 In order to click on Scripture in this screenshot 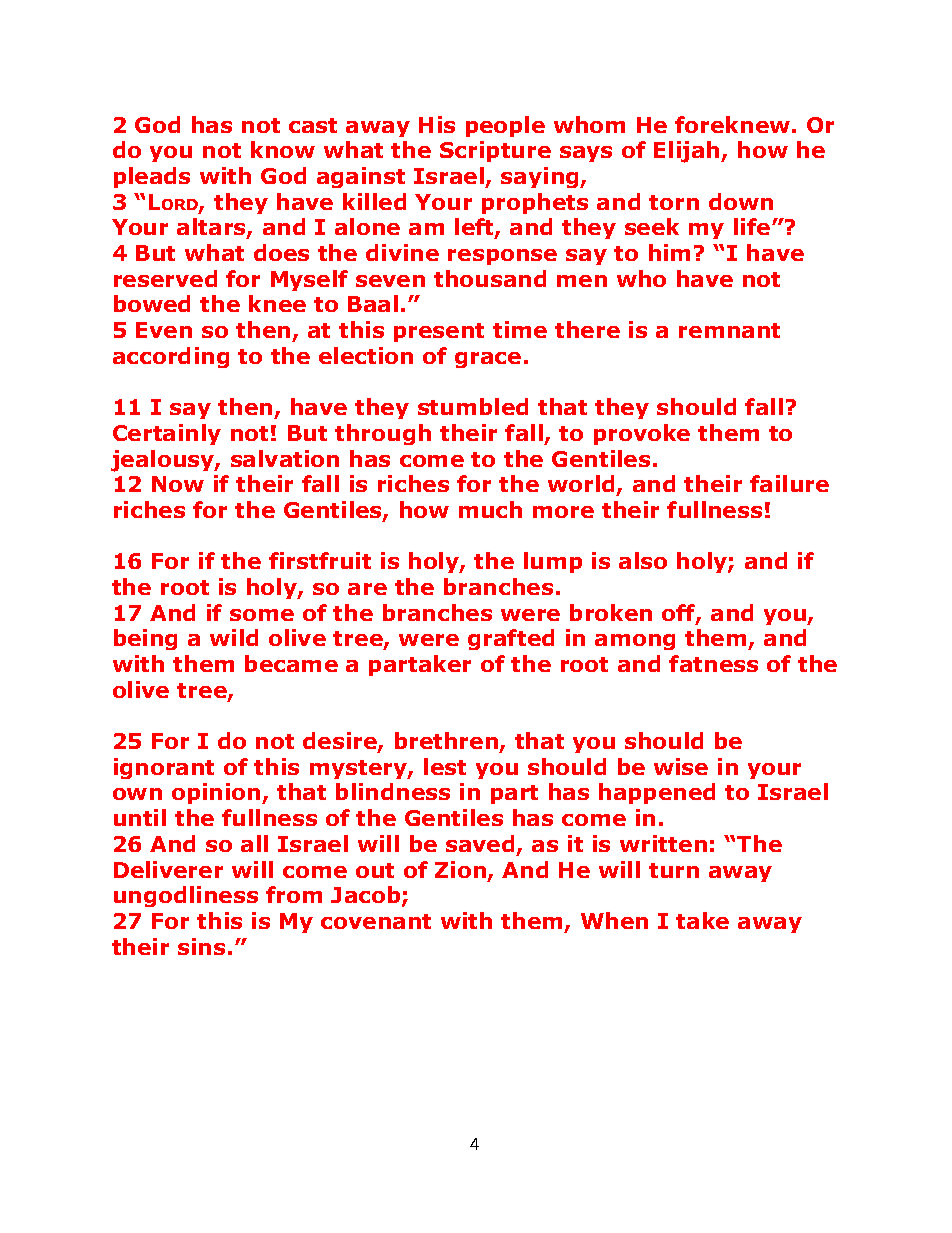, I will do `click(495, 151)`.
